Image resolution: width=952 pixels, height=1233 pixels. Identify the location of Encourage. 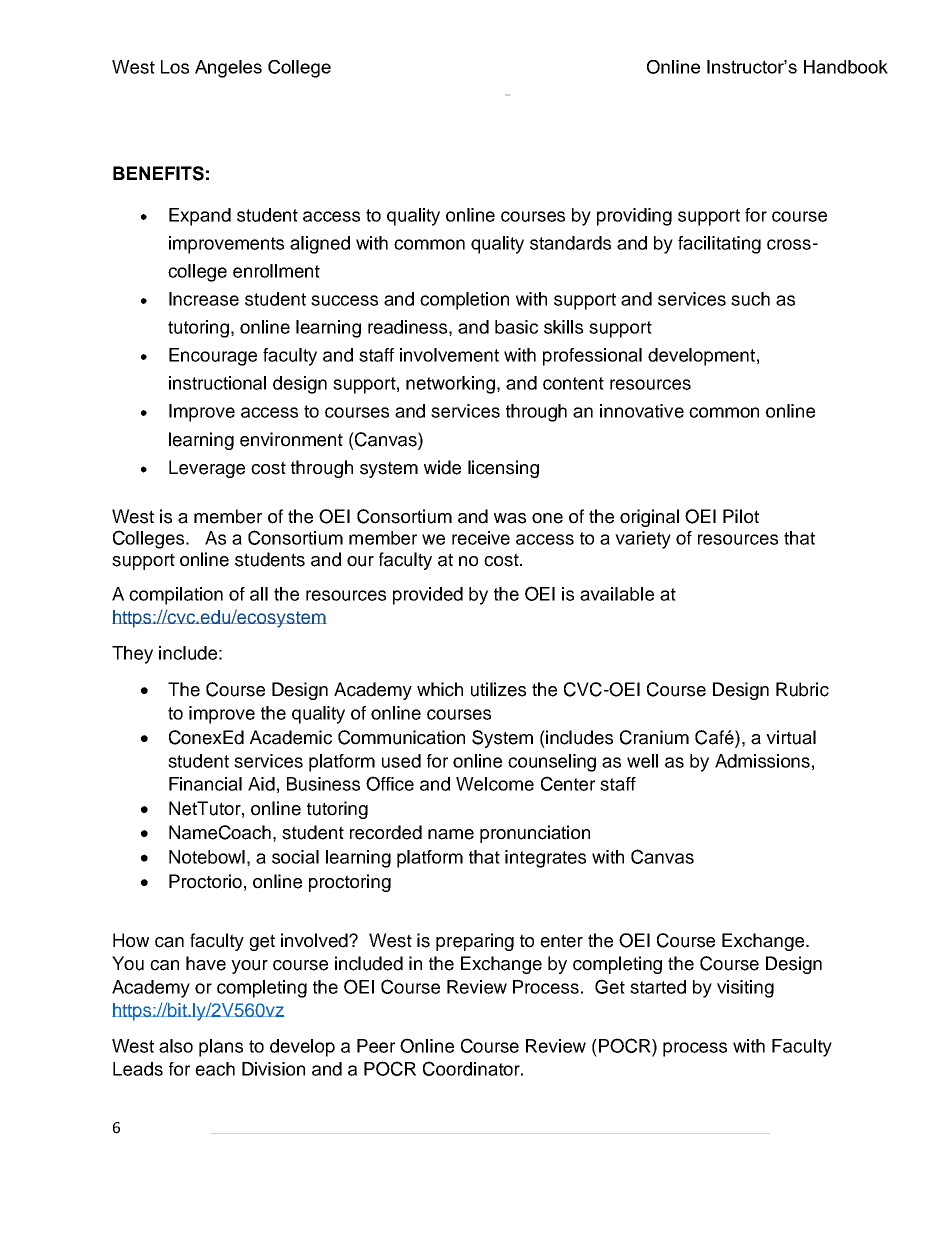
(213, 357).
